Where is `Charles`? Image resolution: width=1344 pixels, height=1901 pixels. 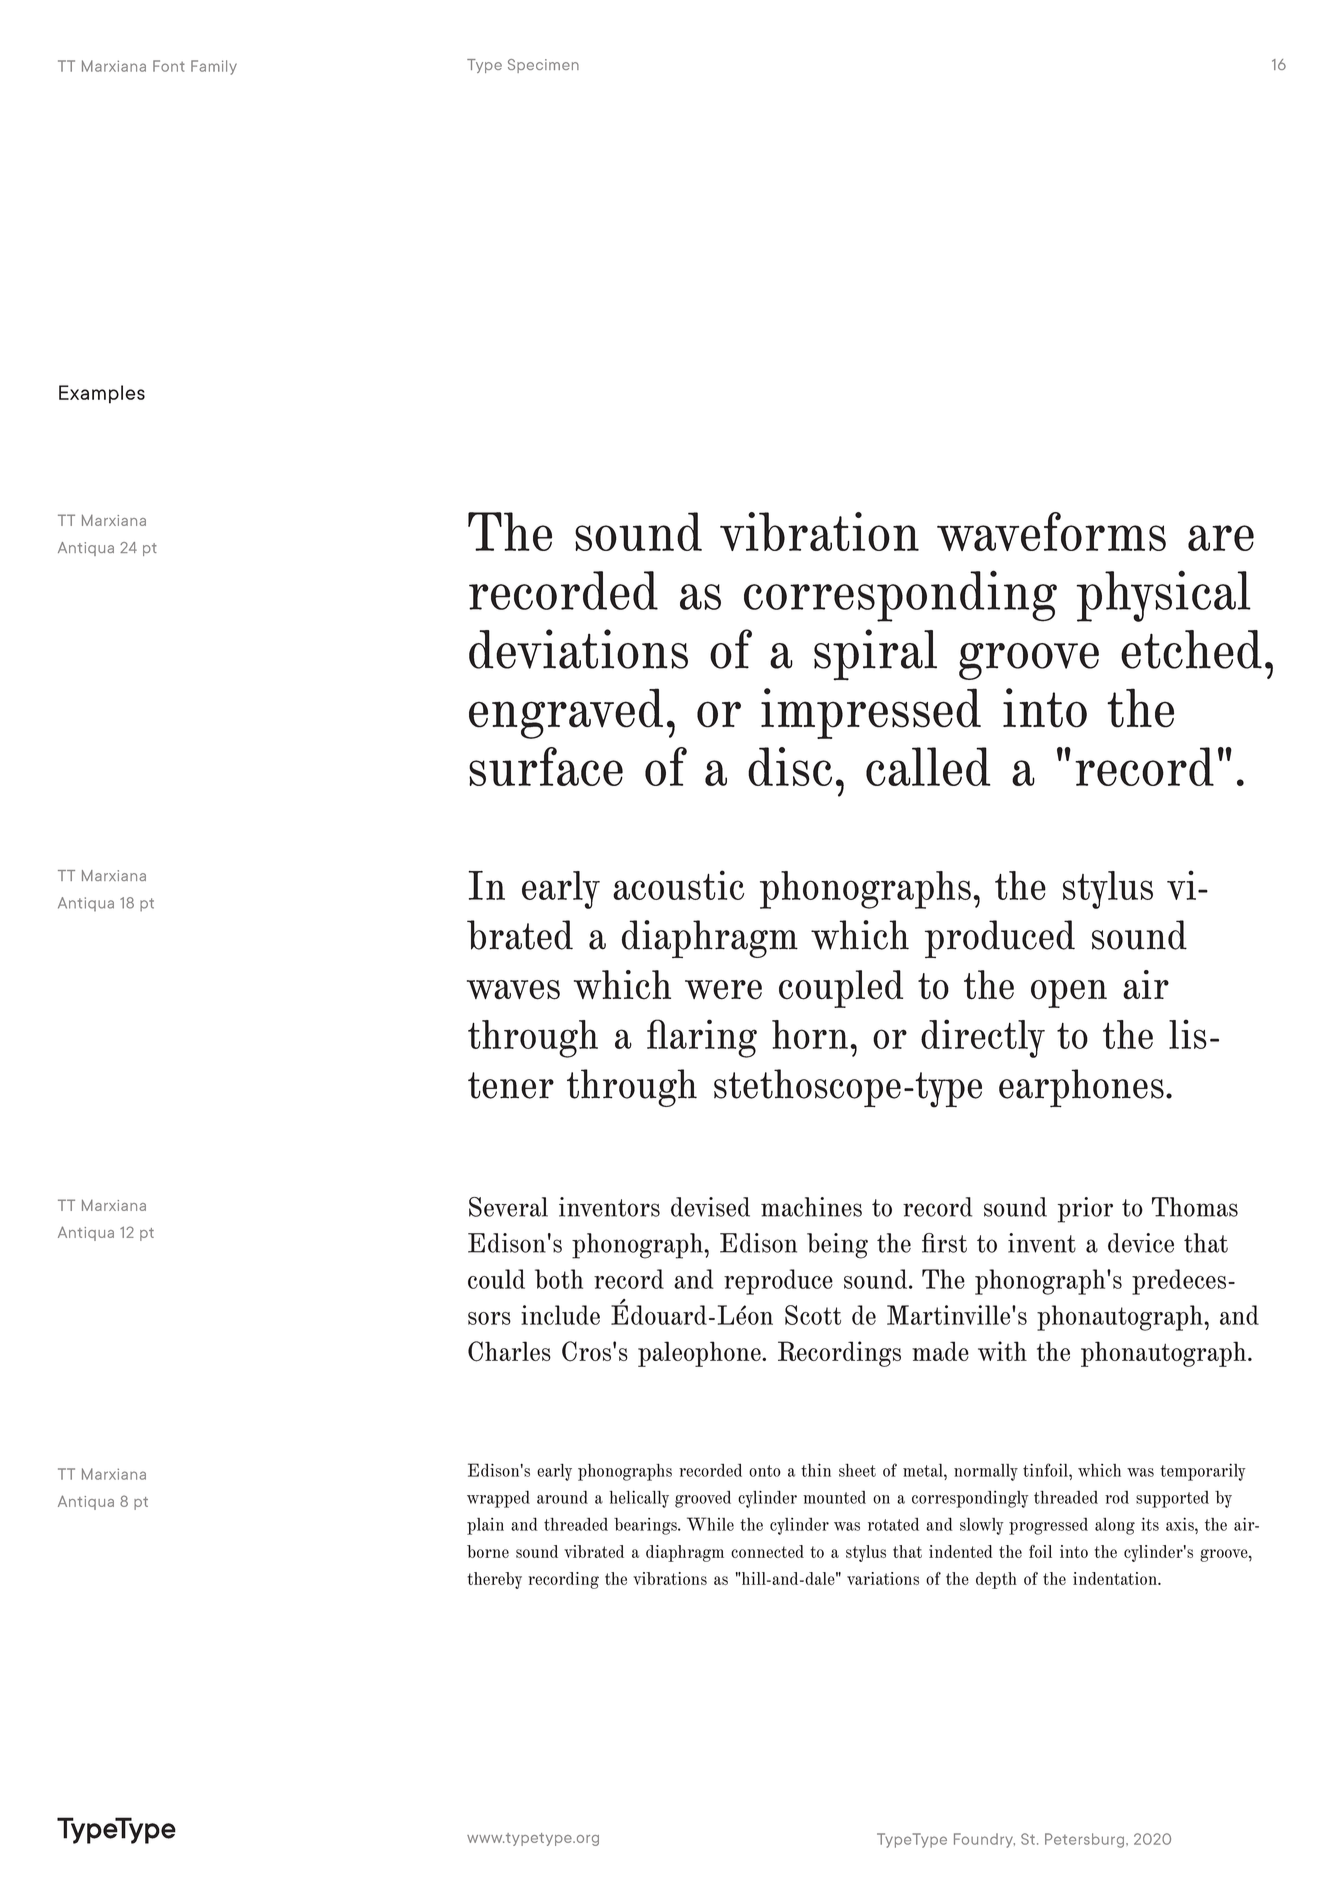
Charles is located at coordinates (509, 1351).
